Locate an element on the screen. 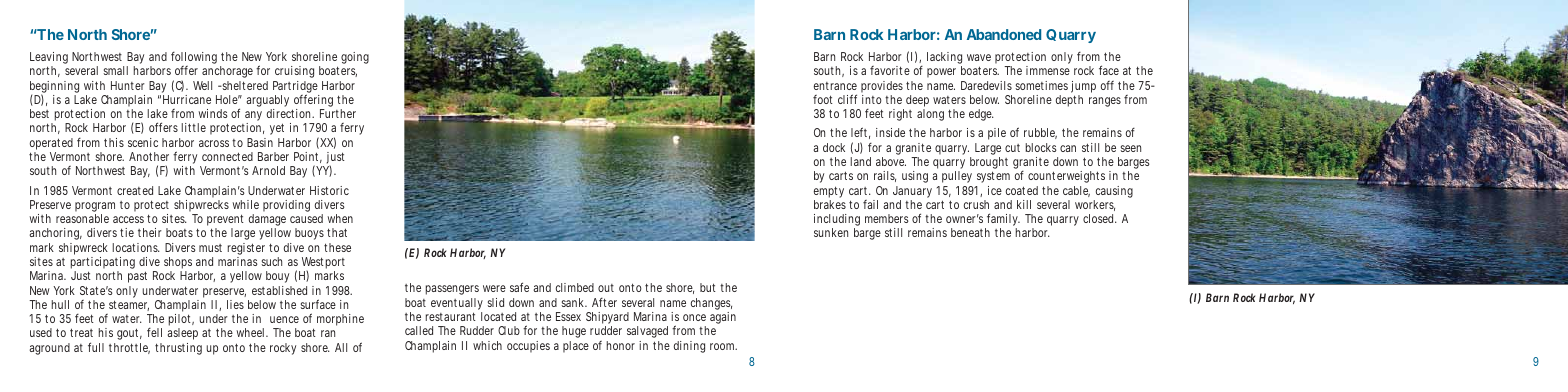 This screenshot has width=1568, height=392. following is located at coordinates (194, 59).
